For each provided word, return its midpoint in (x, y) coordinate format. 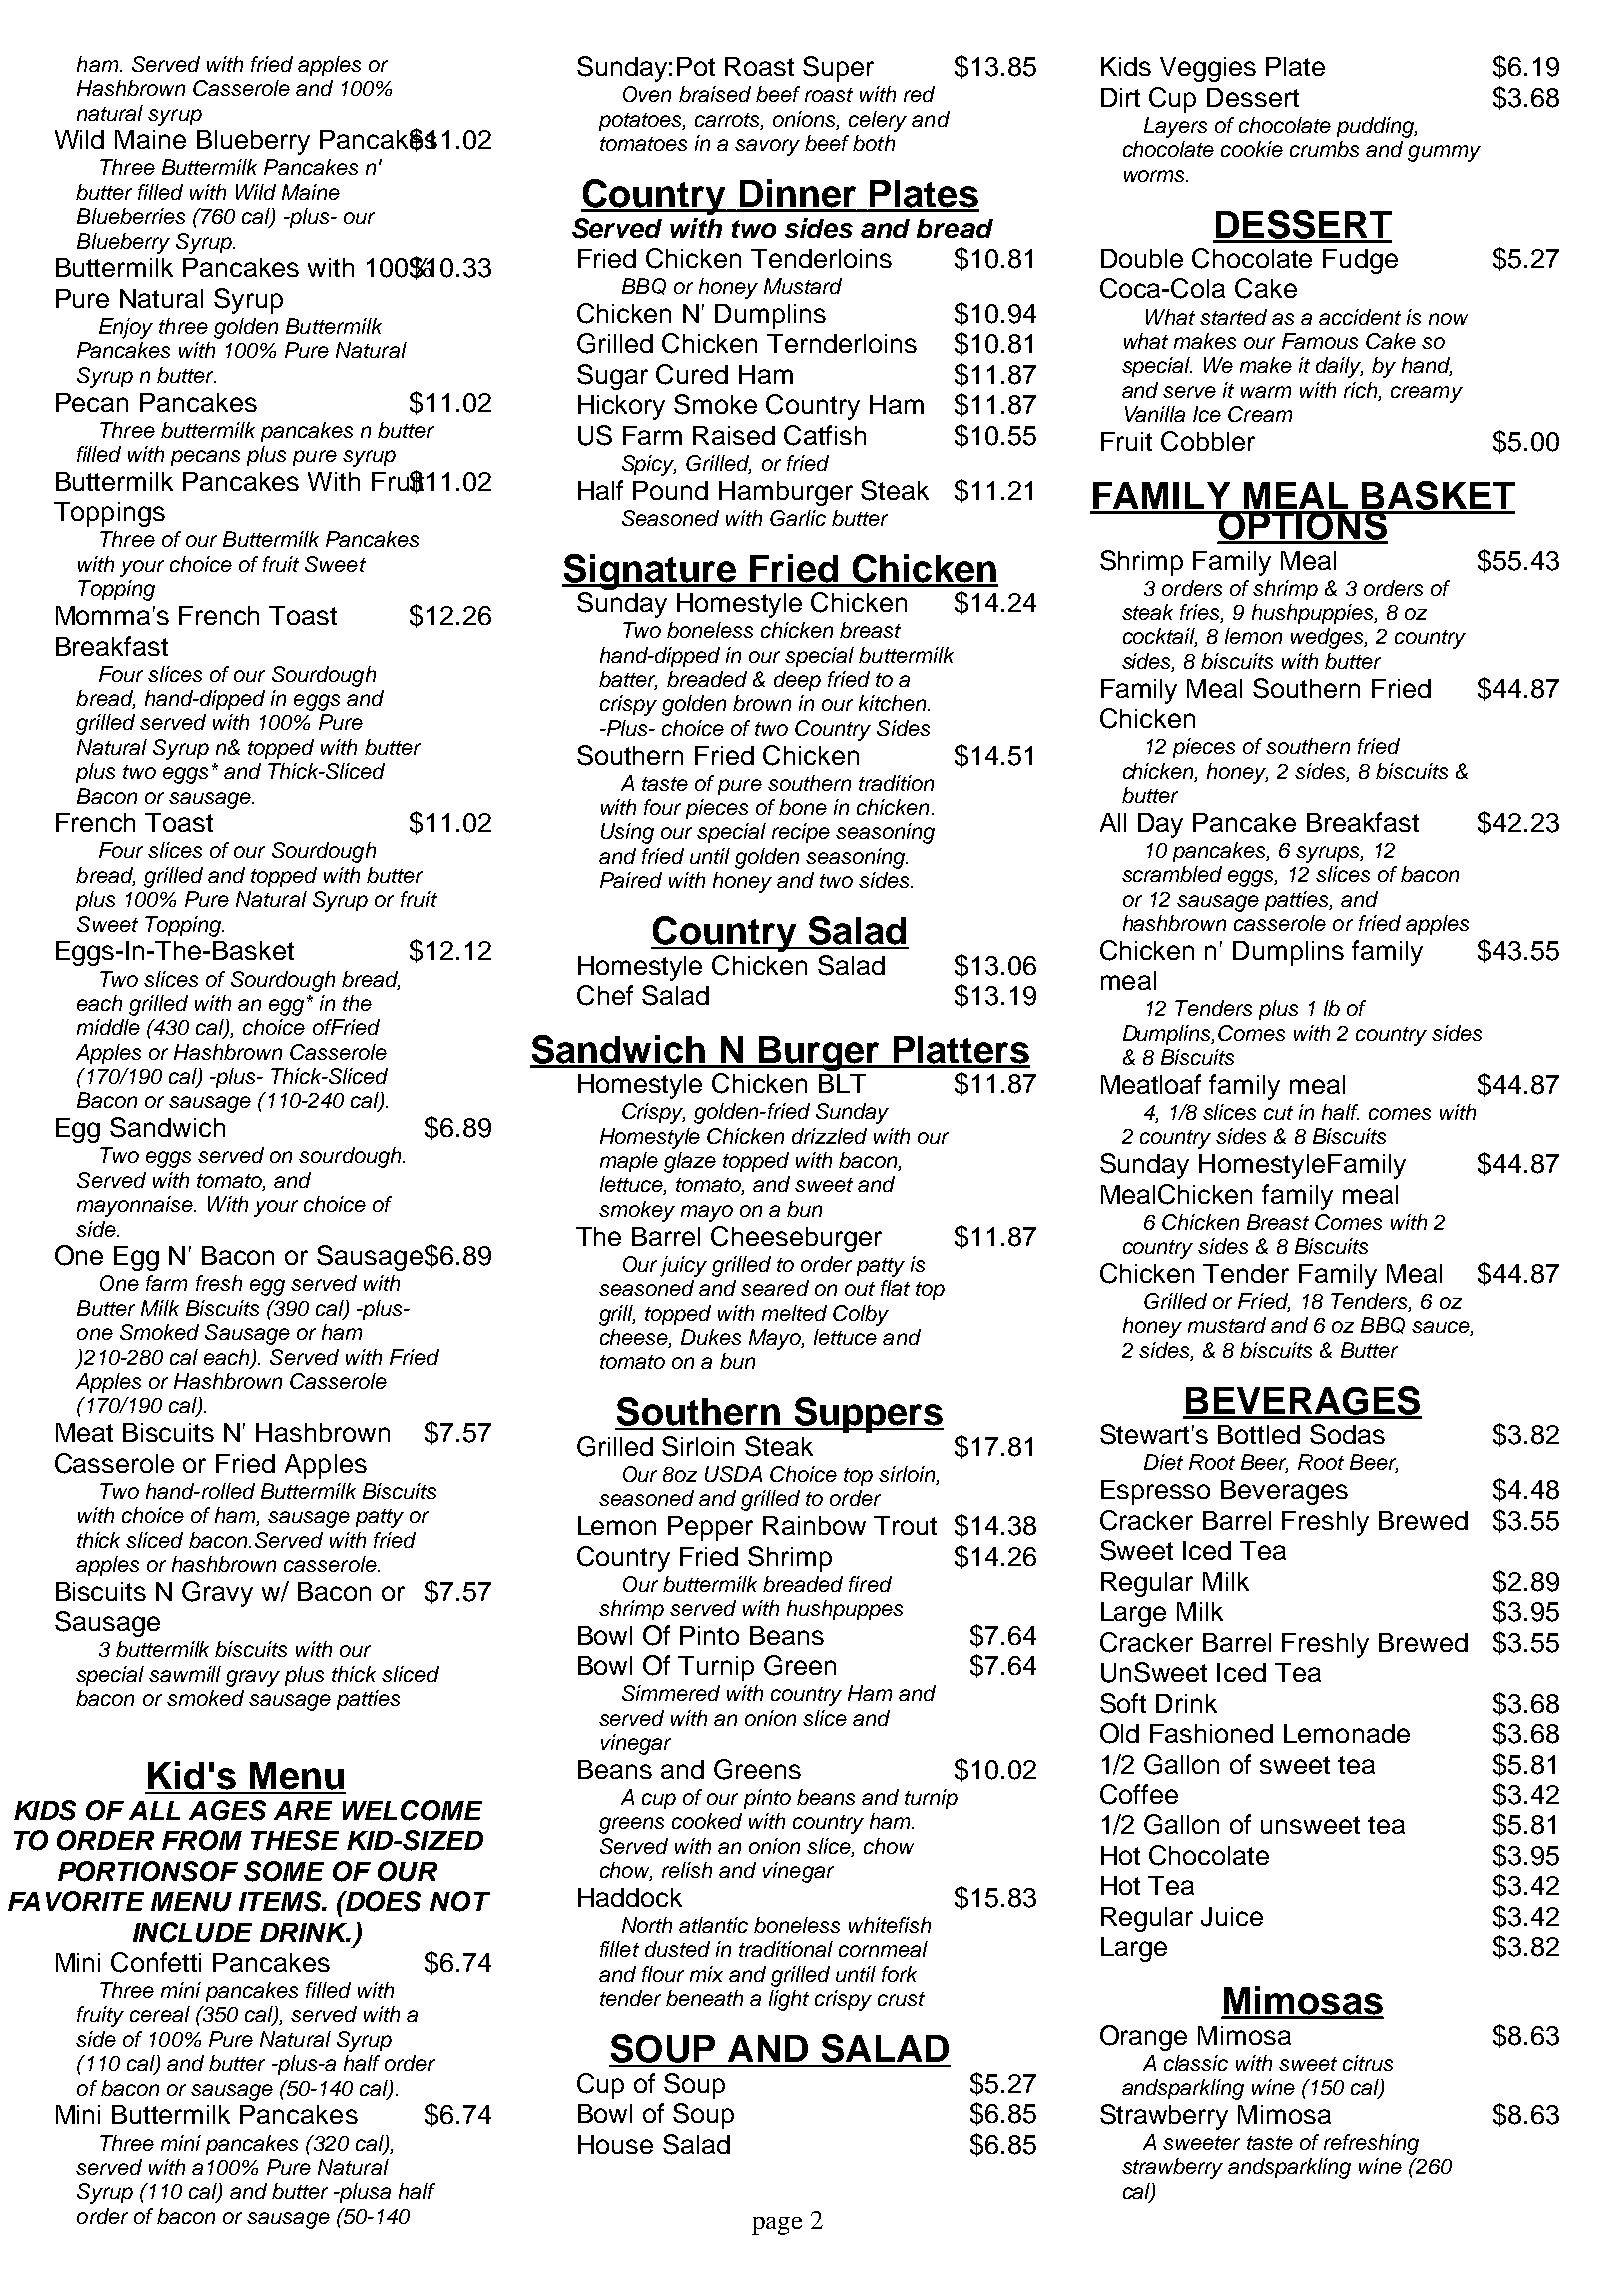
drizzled (829, 1136)
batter (628, 680)
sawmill (185, 1674)
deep (797, 681)
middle (108, 1027)
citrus (1368, 2063)
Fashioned (1211, 1733)
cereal (160, 2014)
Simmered (671, 1693)
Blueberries (131, 216)
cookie (1252, 149)
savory (767, 147)
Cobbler (1208, 441)
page (777, 2226)
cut (1278, 1113)
